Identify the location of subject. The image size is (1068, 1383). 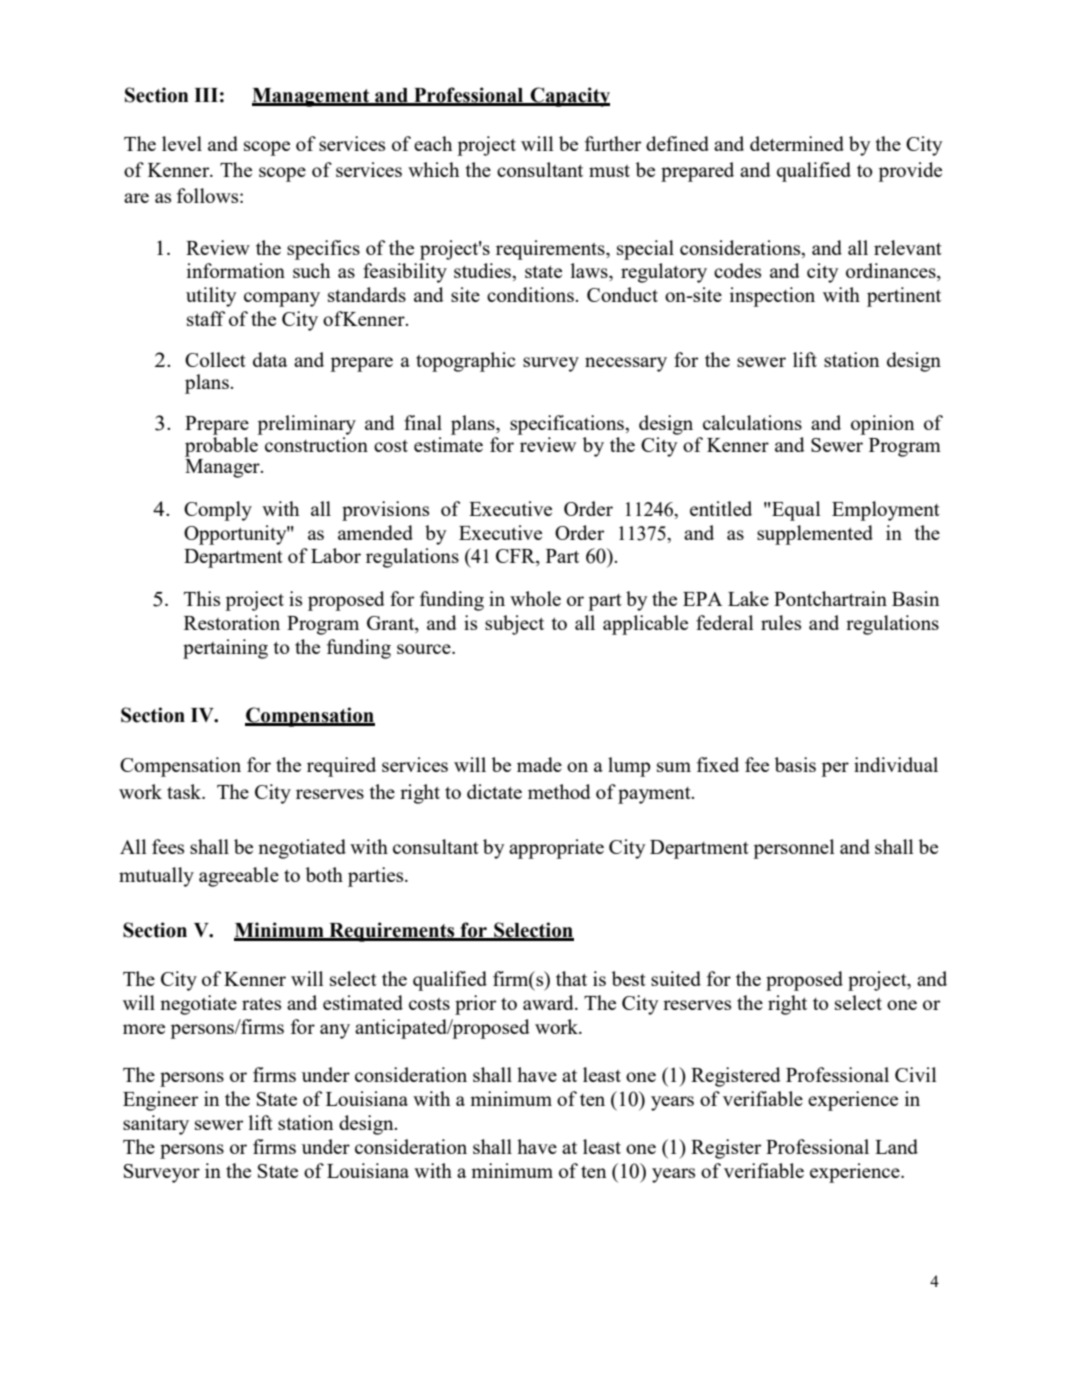
(514, 625).
